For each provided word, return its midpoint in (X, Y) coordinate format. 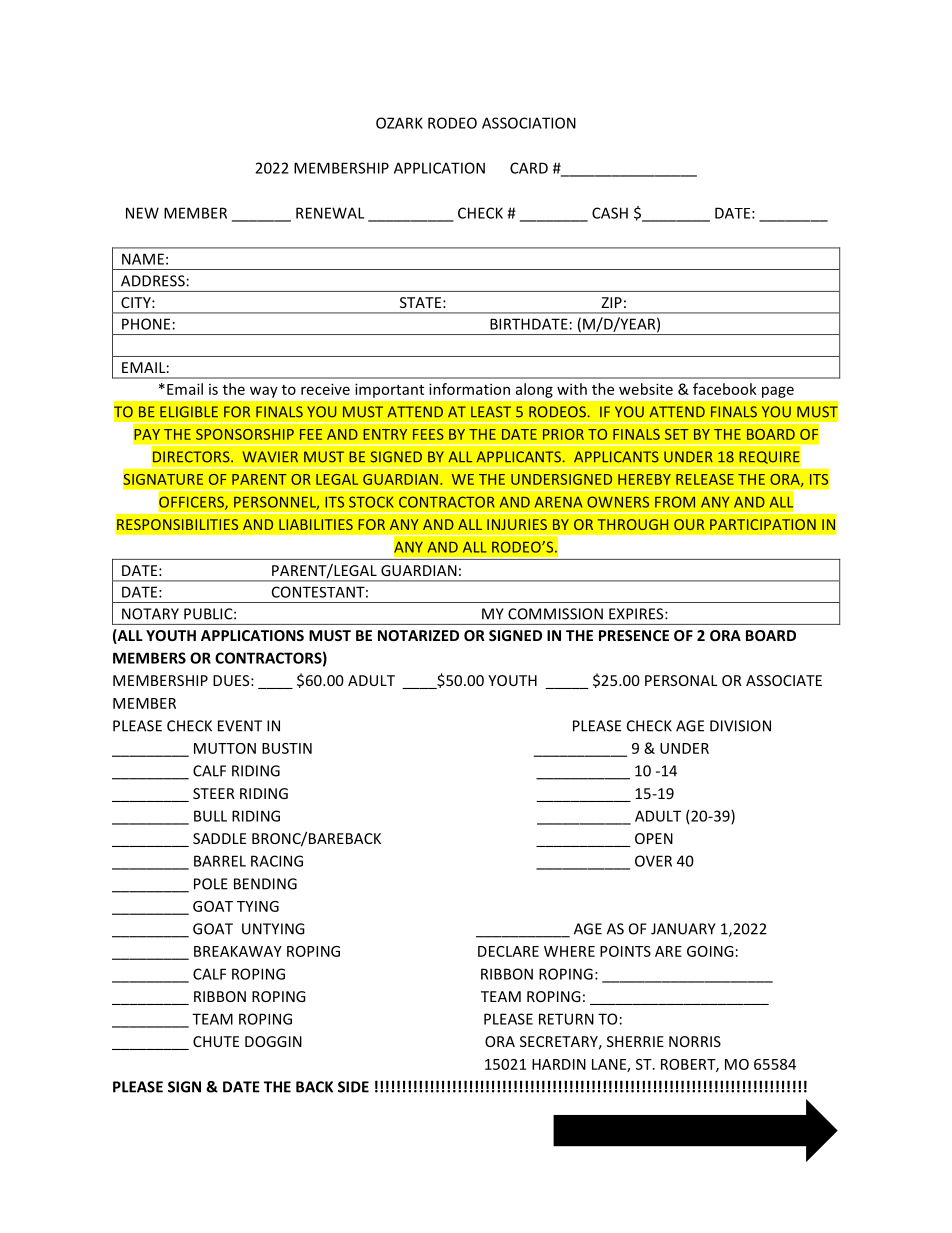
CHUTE (216, 1041)
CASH (610, 213)
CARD (529, 168)
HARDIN (559, 1064)
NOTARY (150, 614)
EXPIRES (637, 614)
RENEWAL (330, 213)
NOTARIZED (418, 635)
